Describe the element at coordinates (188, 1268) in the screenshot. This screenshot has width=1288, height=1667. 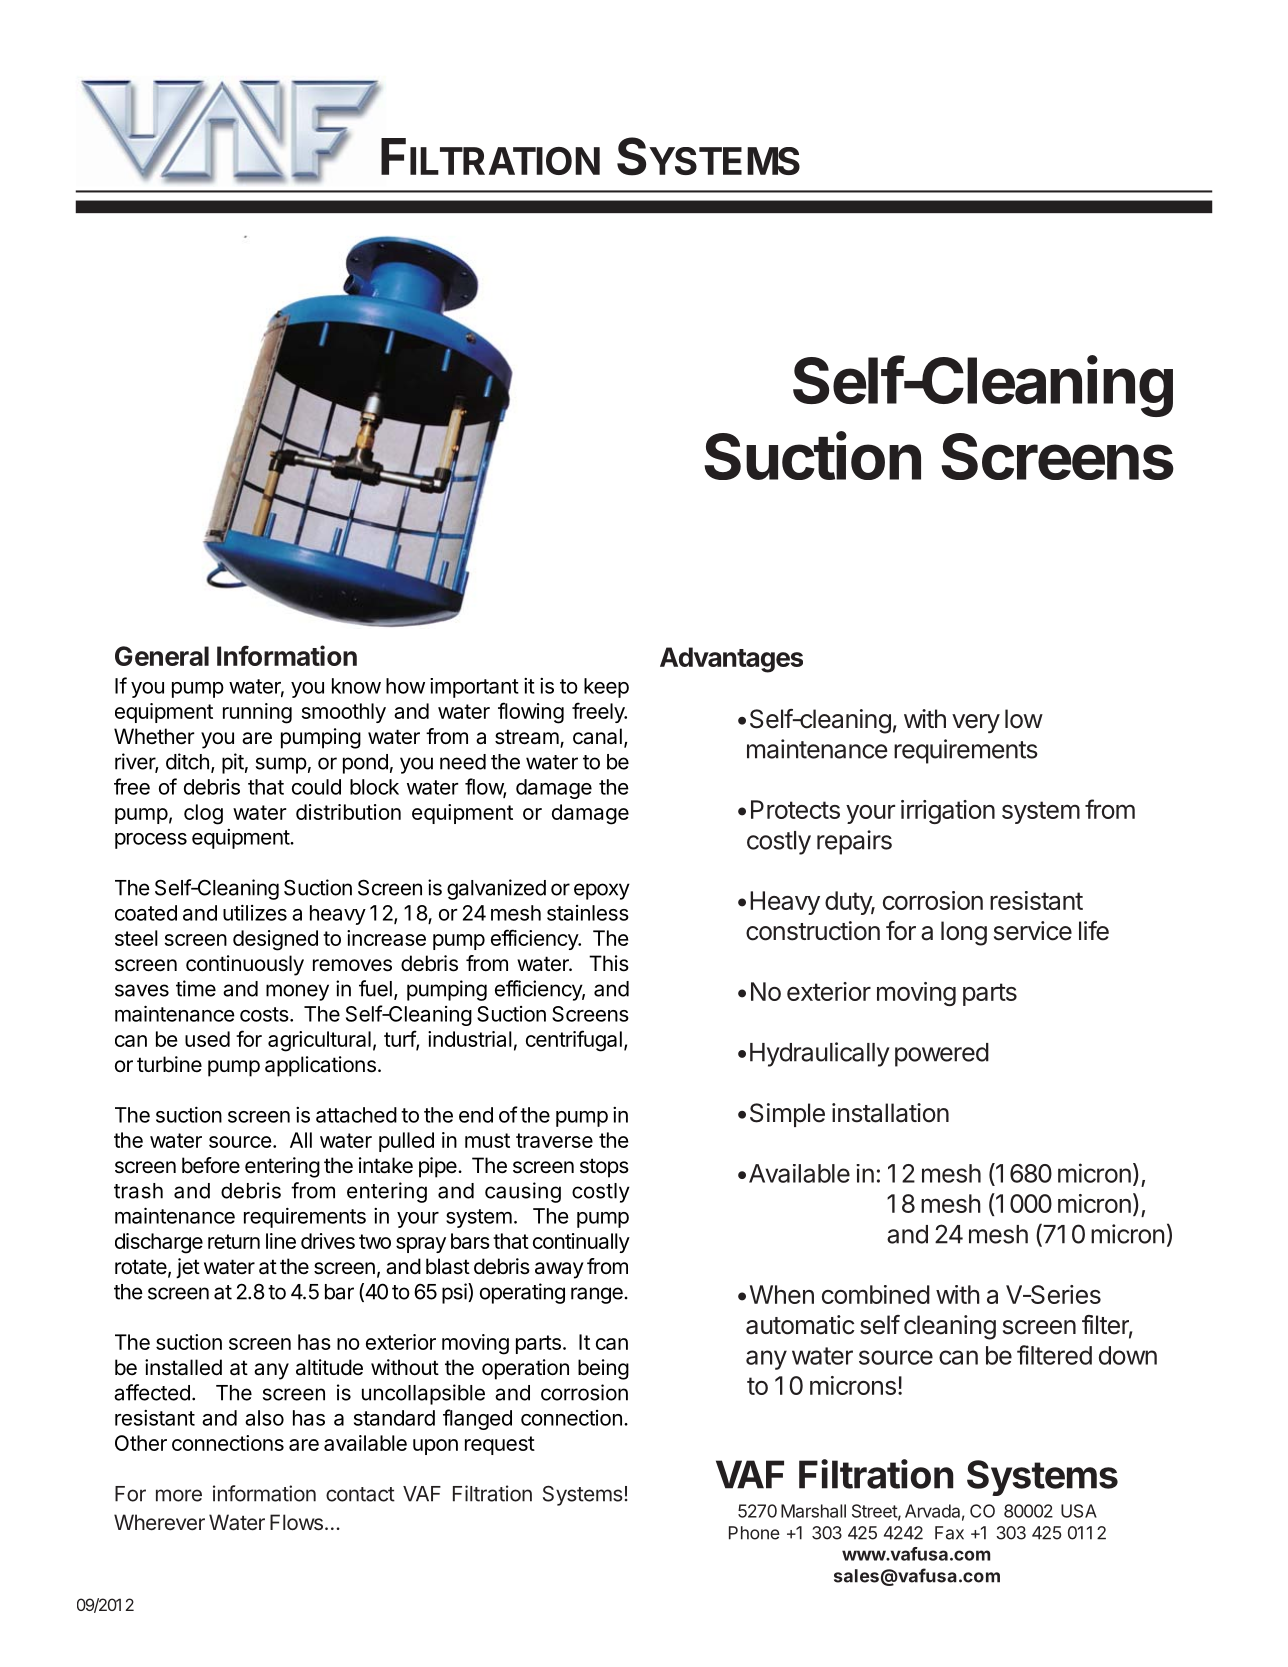
I see `jet` at that location.
